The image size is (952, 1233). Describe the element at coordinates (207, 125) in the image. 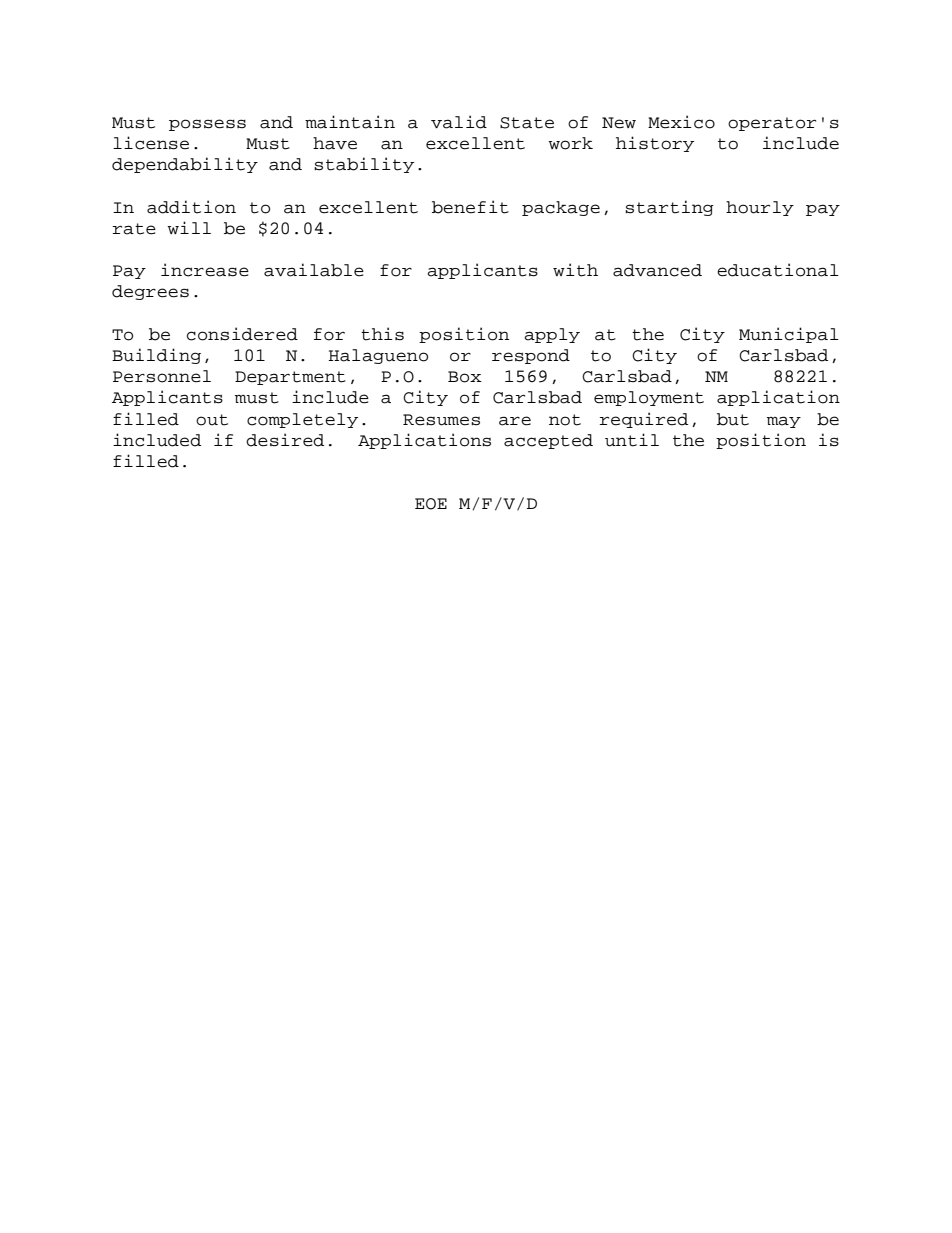

I see `possess` at that location.
